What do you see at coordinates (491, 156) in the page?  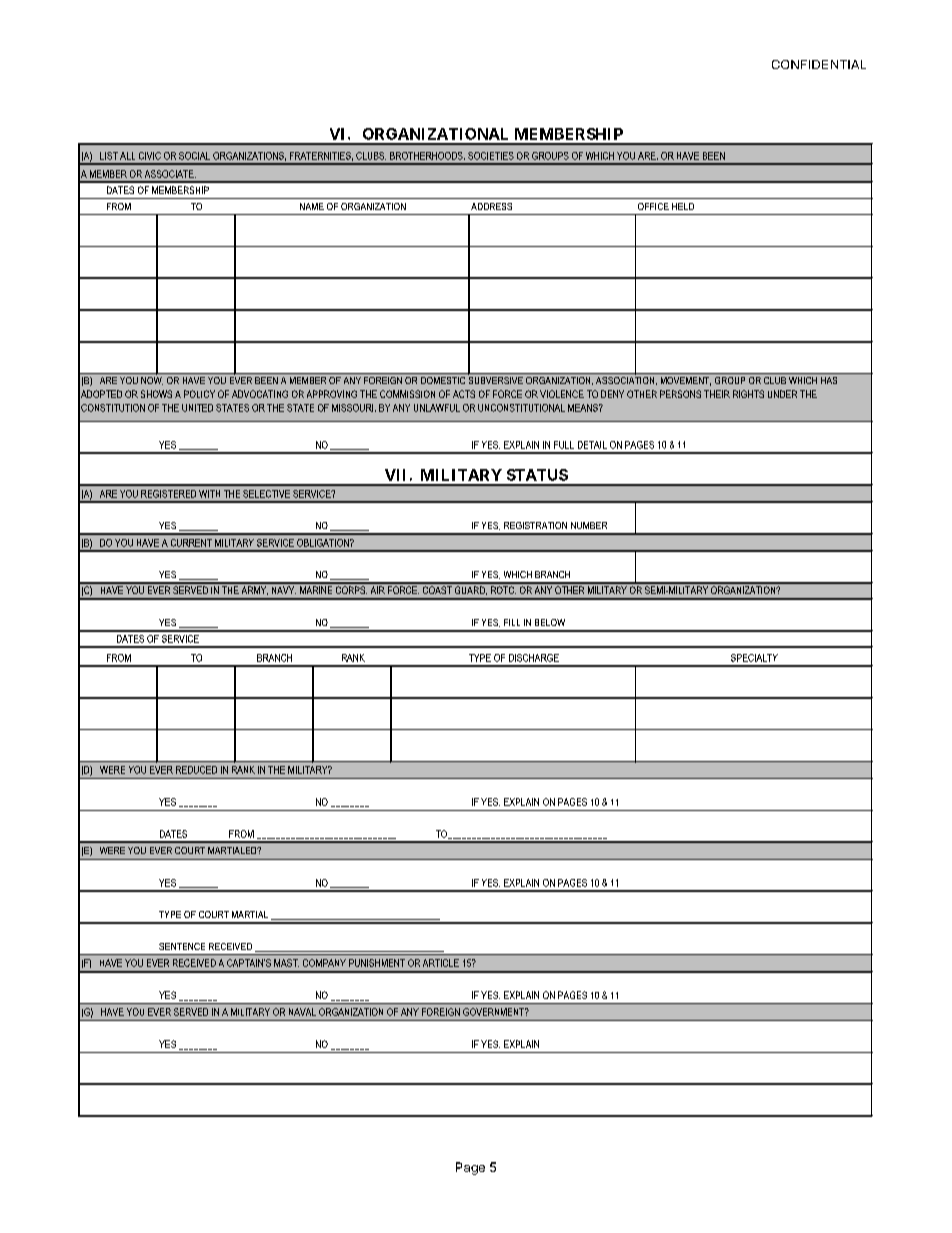 I see `SOCIETIES` at bounding box center [491, 156].
